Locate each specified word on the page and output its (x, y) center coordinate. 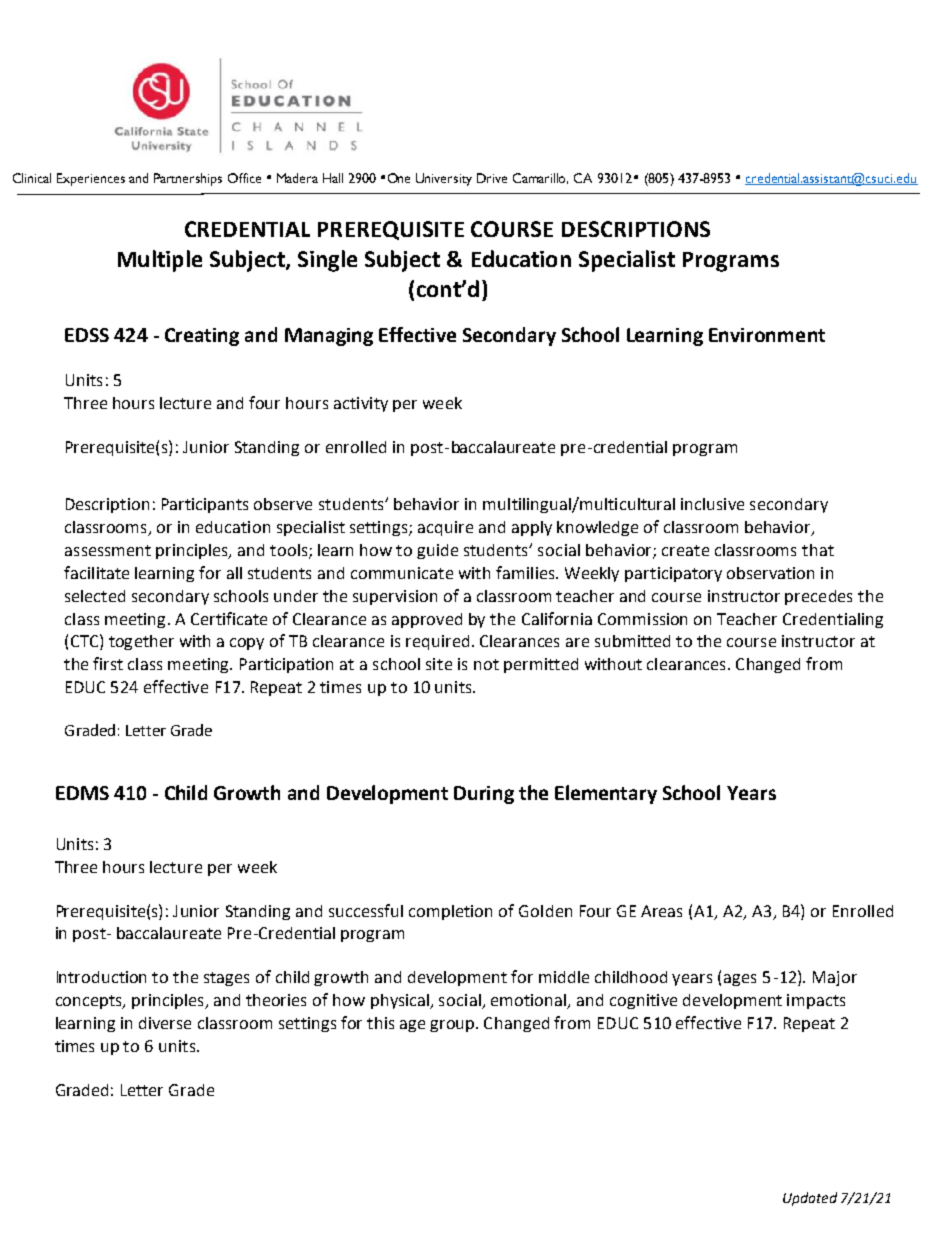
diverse (165, 1023)
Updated (810, 1199)
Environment (767, 335)
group (453, 1026)
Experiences (91, 179)
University (444, 179)
